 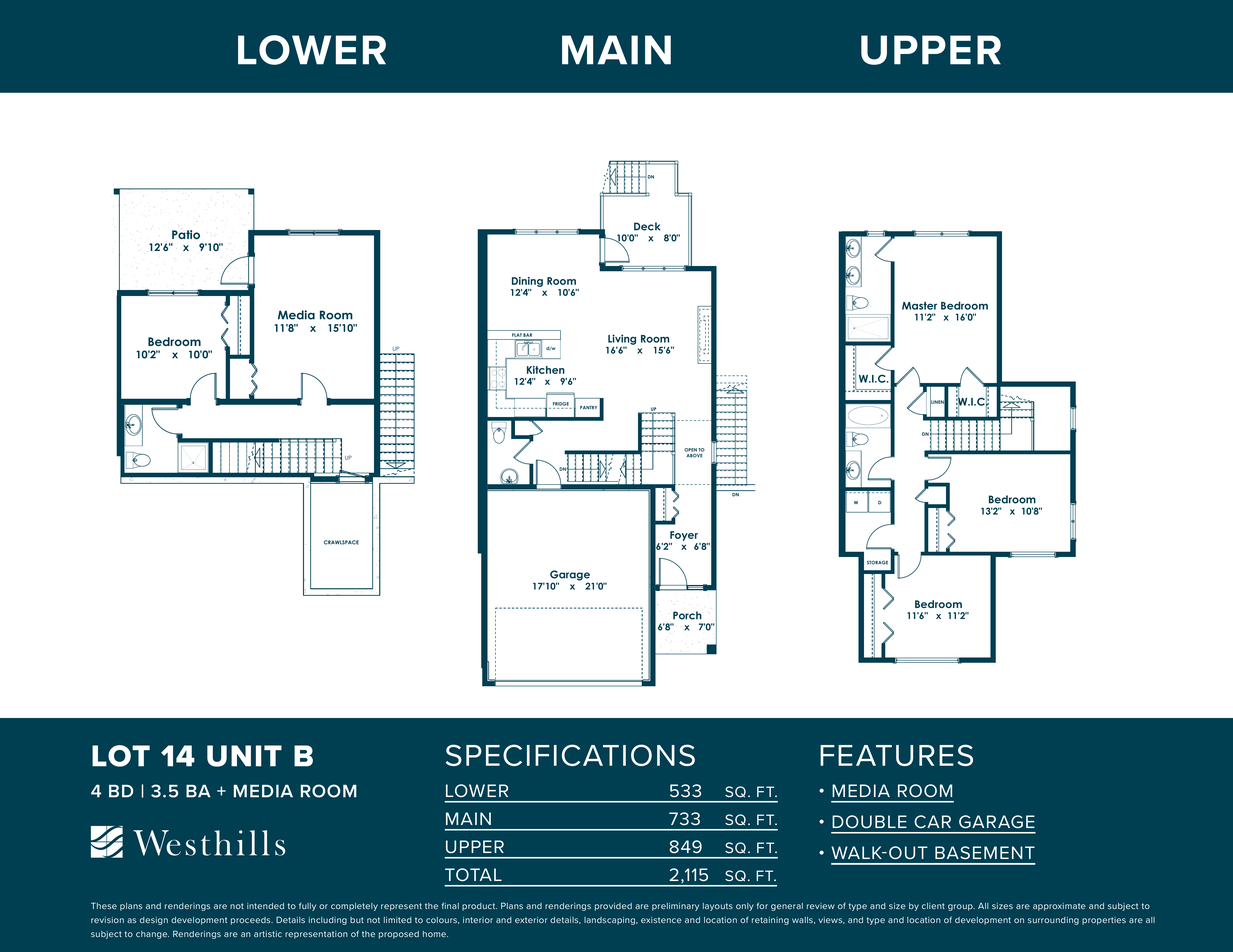 What do you see at coordinates (186, 234) in the image?
I see `Patio` at bounding box center [186, 234].
